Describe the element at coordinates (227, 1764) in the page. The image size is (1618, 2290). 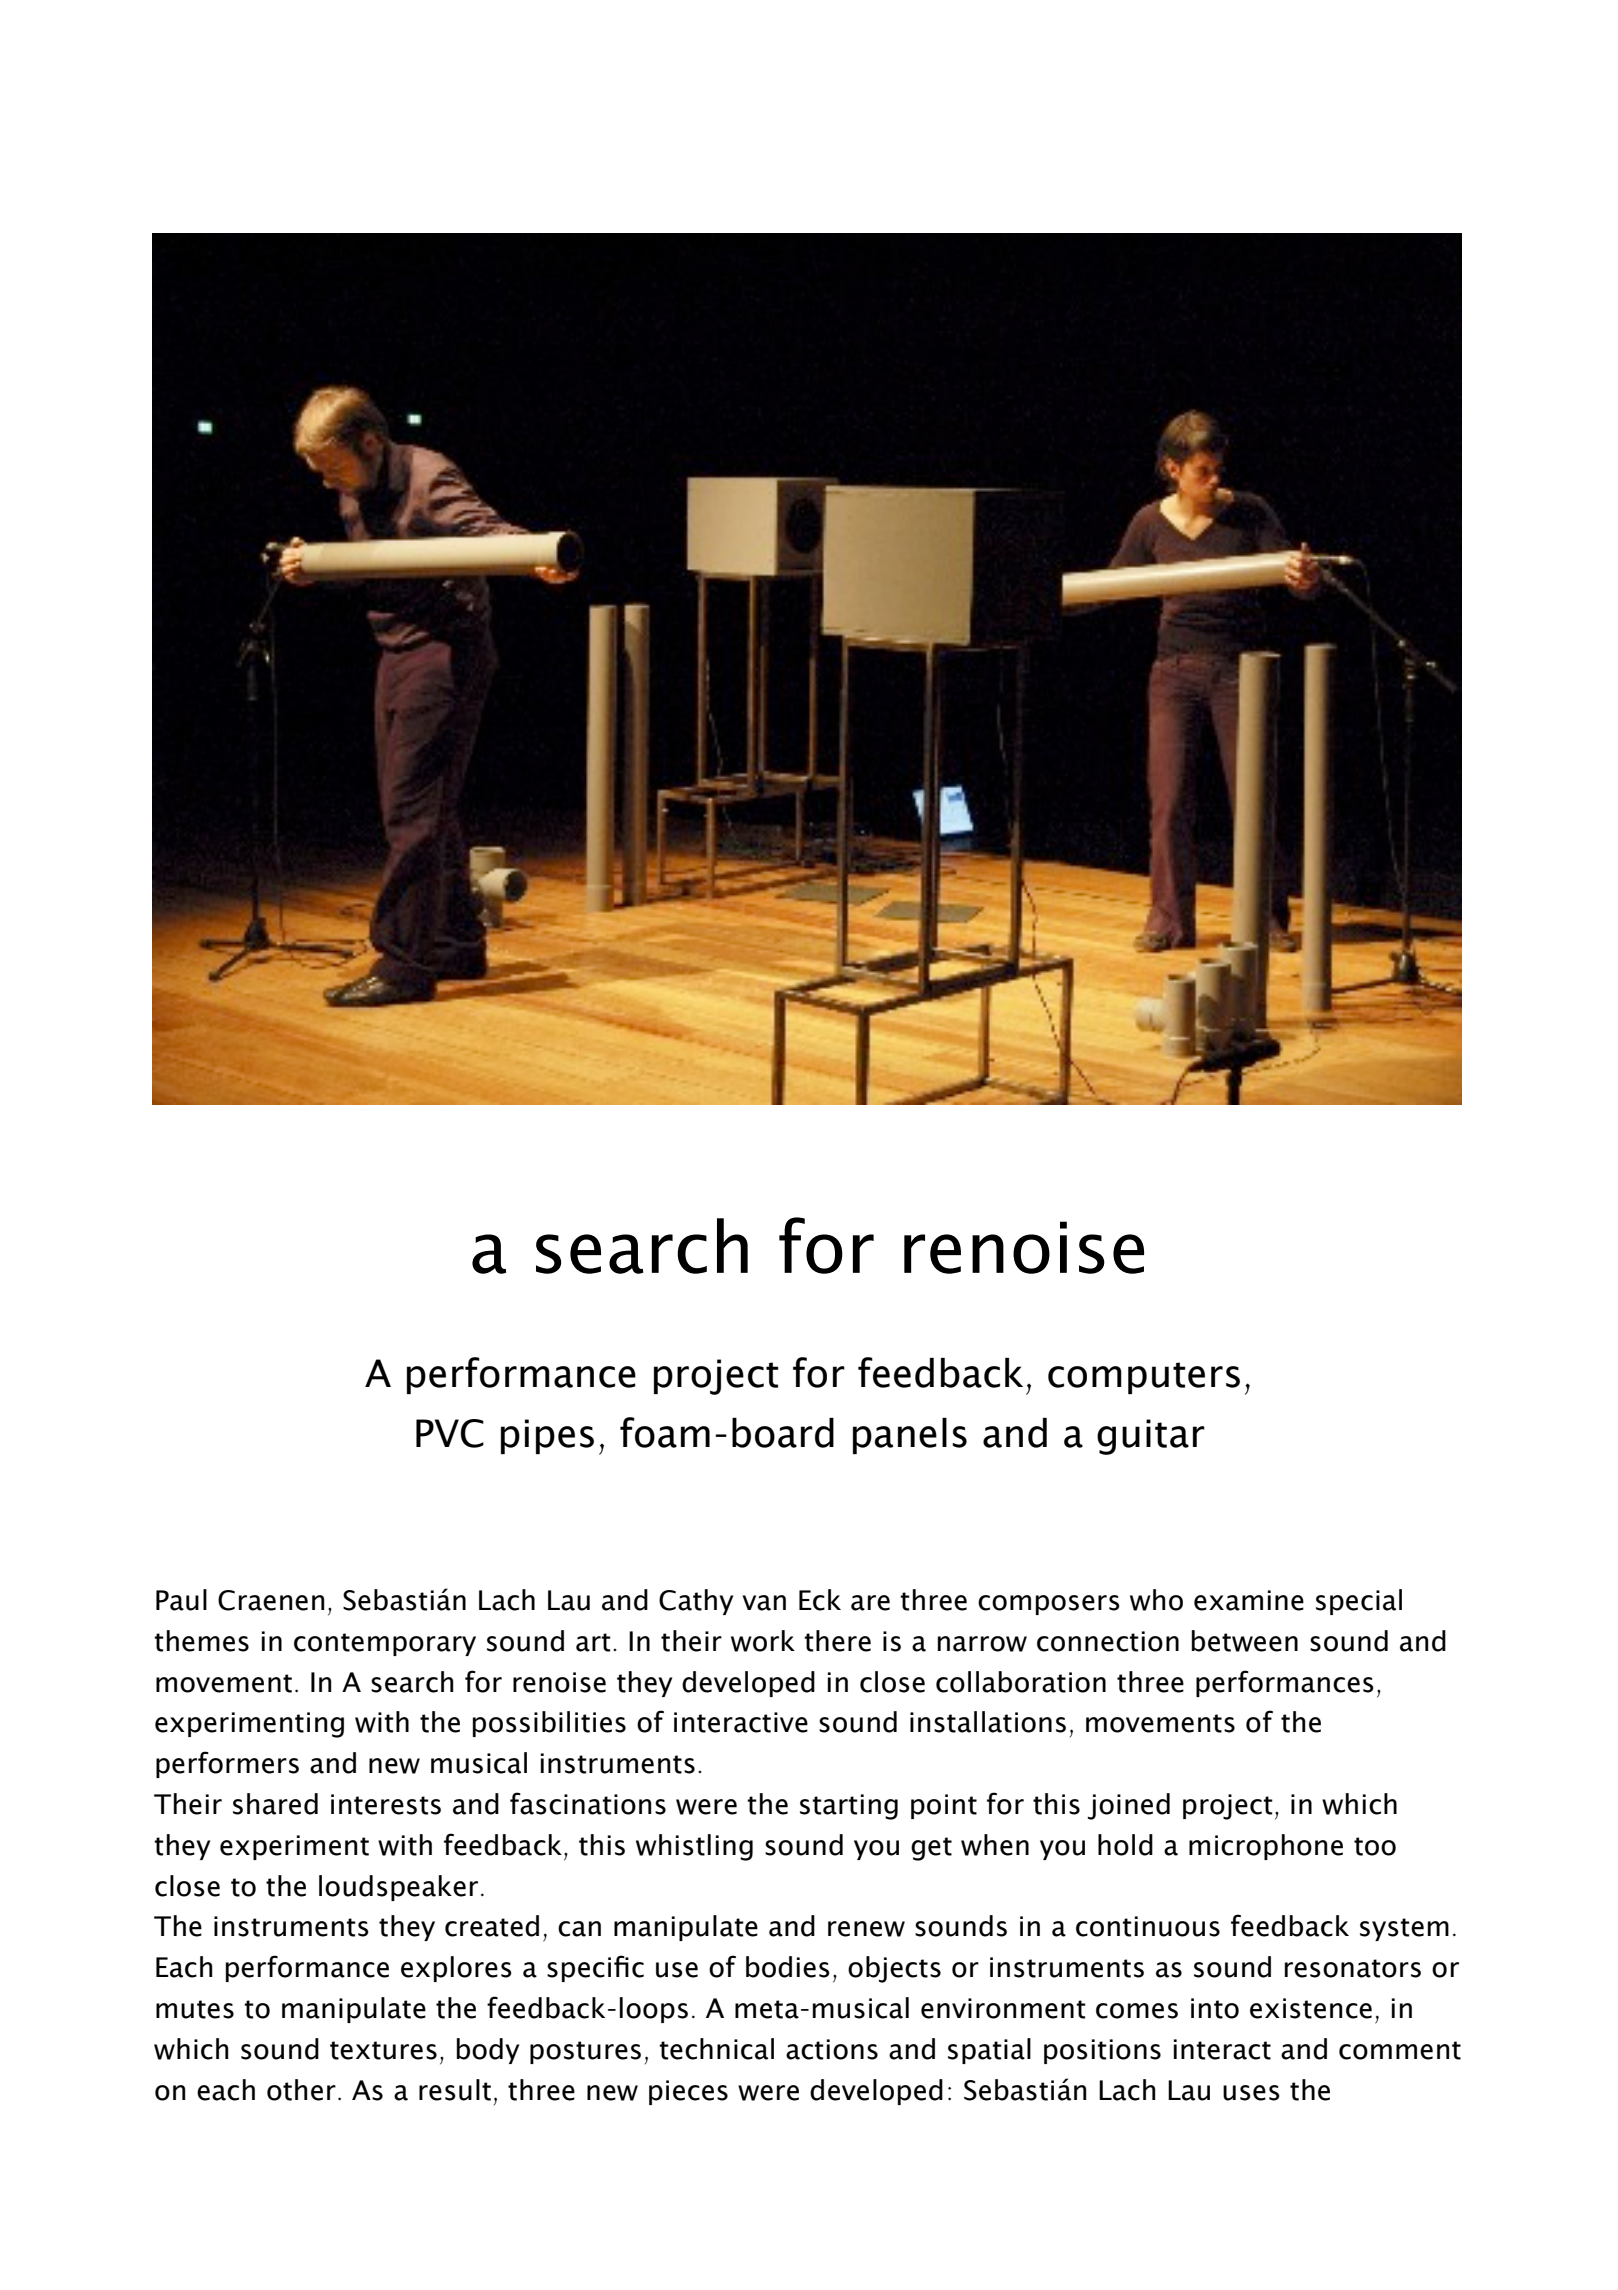
I see `performers` at that location.
